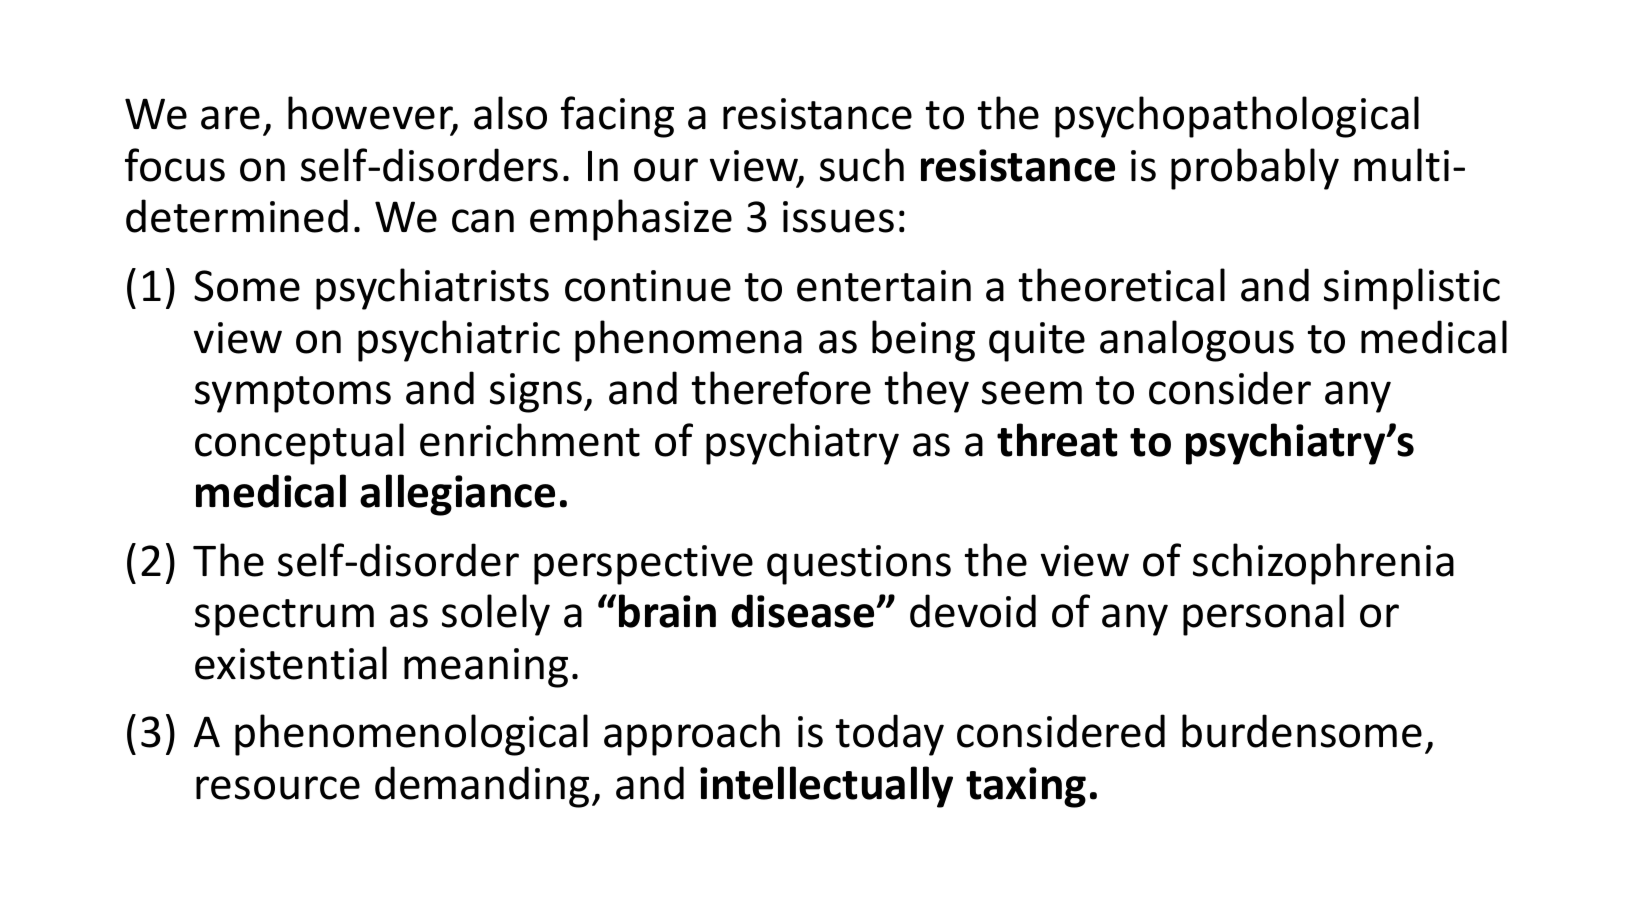 Image resolution: width=1636 pixels, height=920 pixels. What do you see at coordinates (1197, 341) in the document?
I see `analogous` at bounding box center [1197, 341].
